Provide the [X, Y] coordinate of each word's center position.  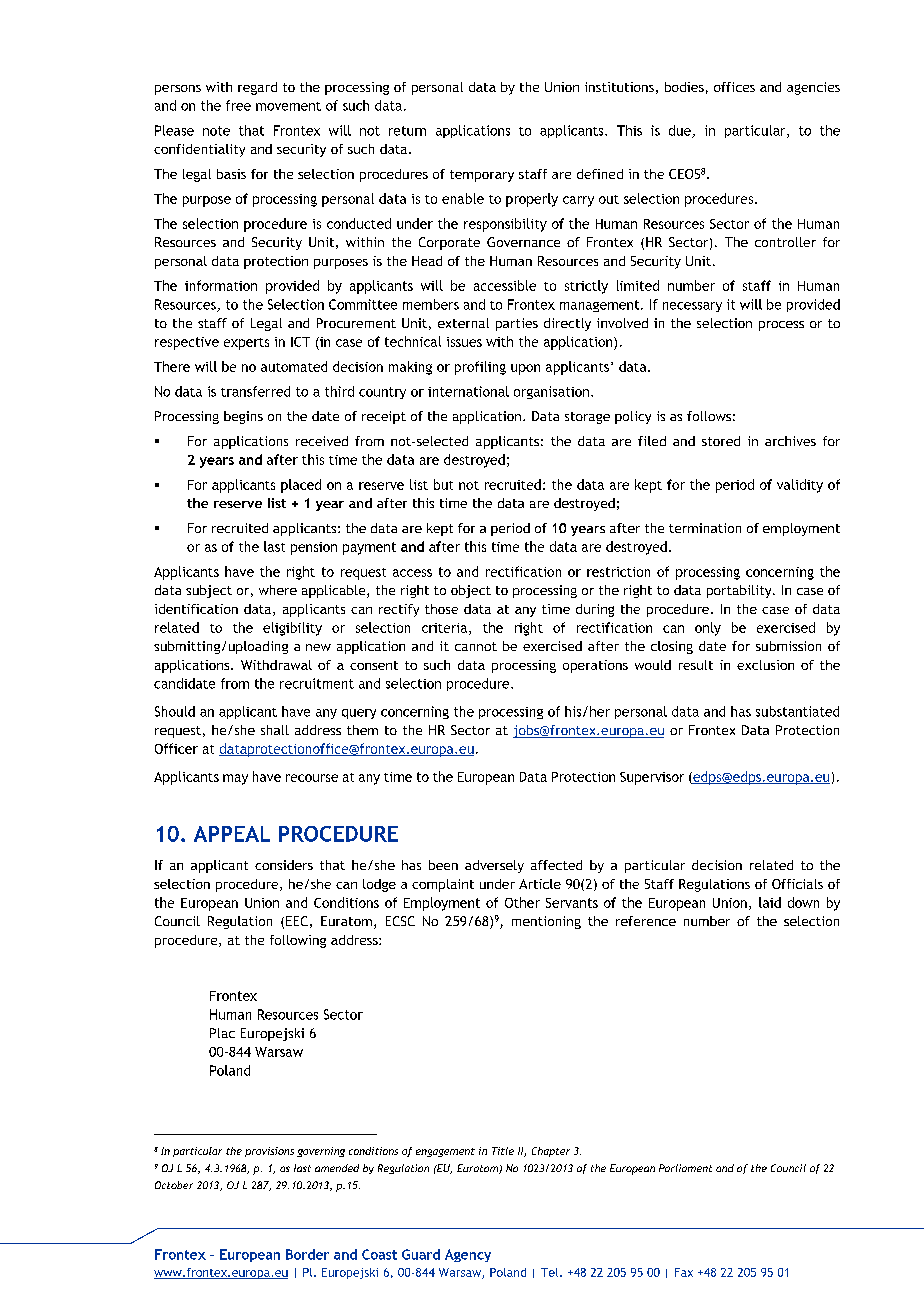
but [443, 484]
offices [734, 87]
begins [243, 417]
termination [705, 528]
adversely [494, 866]
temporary [482, 176]
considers [284, 865]
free [238, 105]
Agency [468, 1255]
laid [770, 902]
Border [307, 1254]
